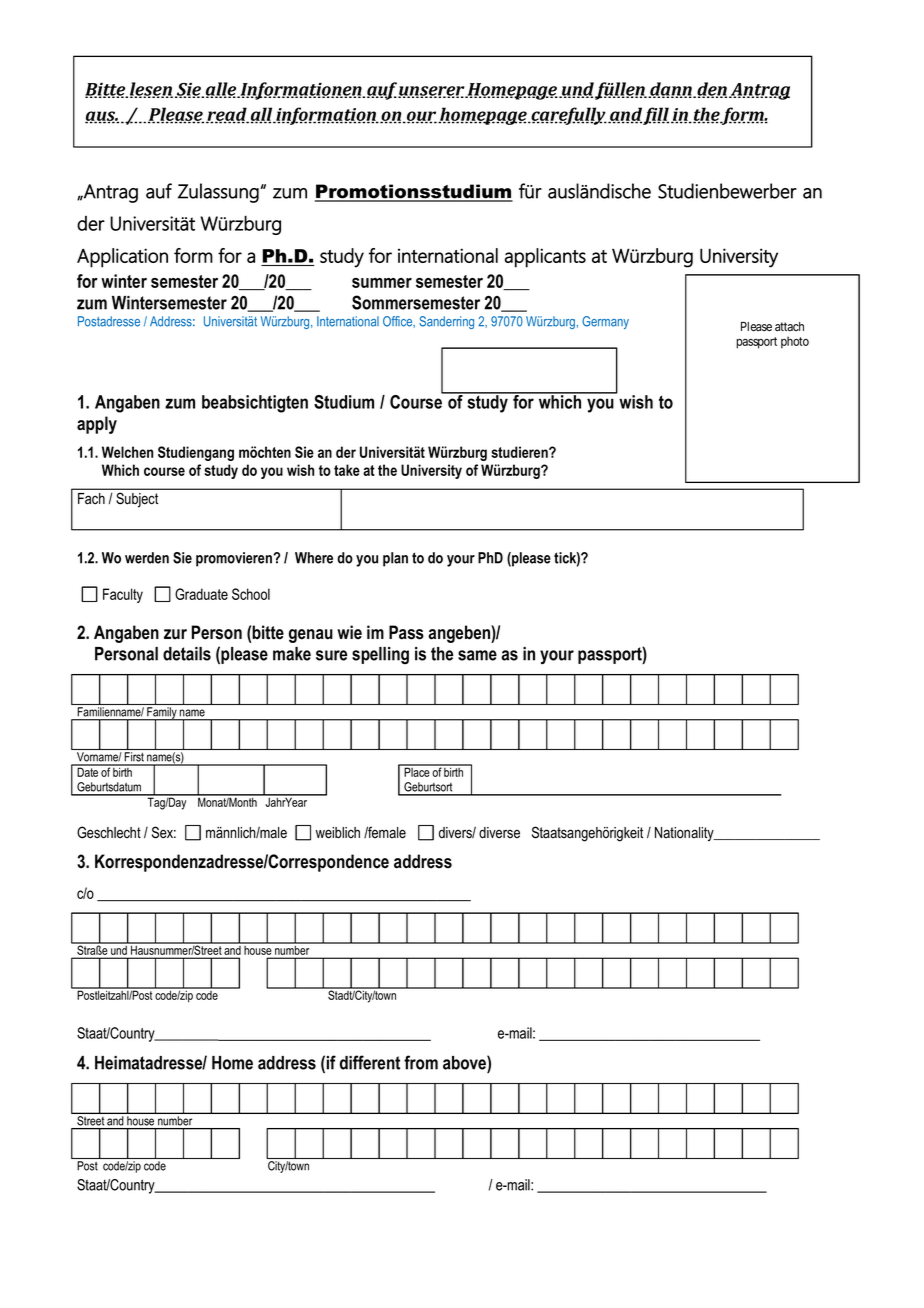 The height and width of the page is (1308, 924). What do you see at coordinates (477, 655) in the page?
I see `same` at bounding box center [477, 655].
